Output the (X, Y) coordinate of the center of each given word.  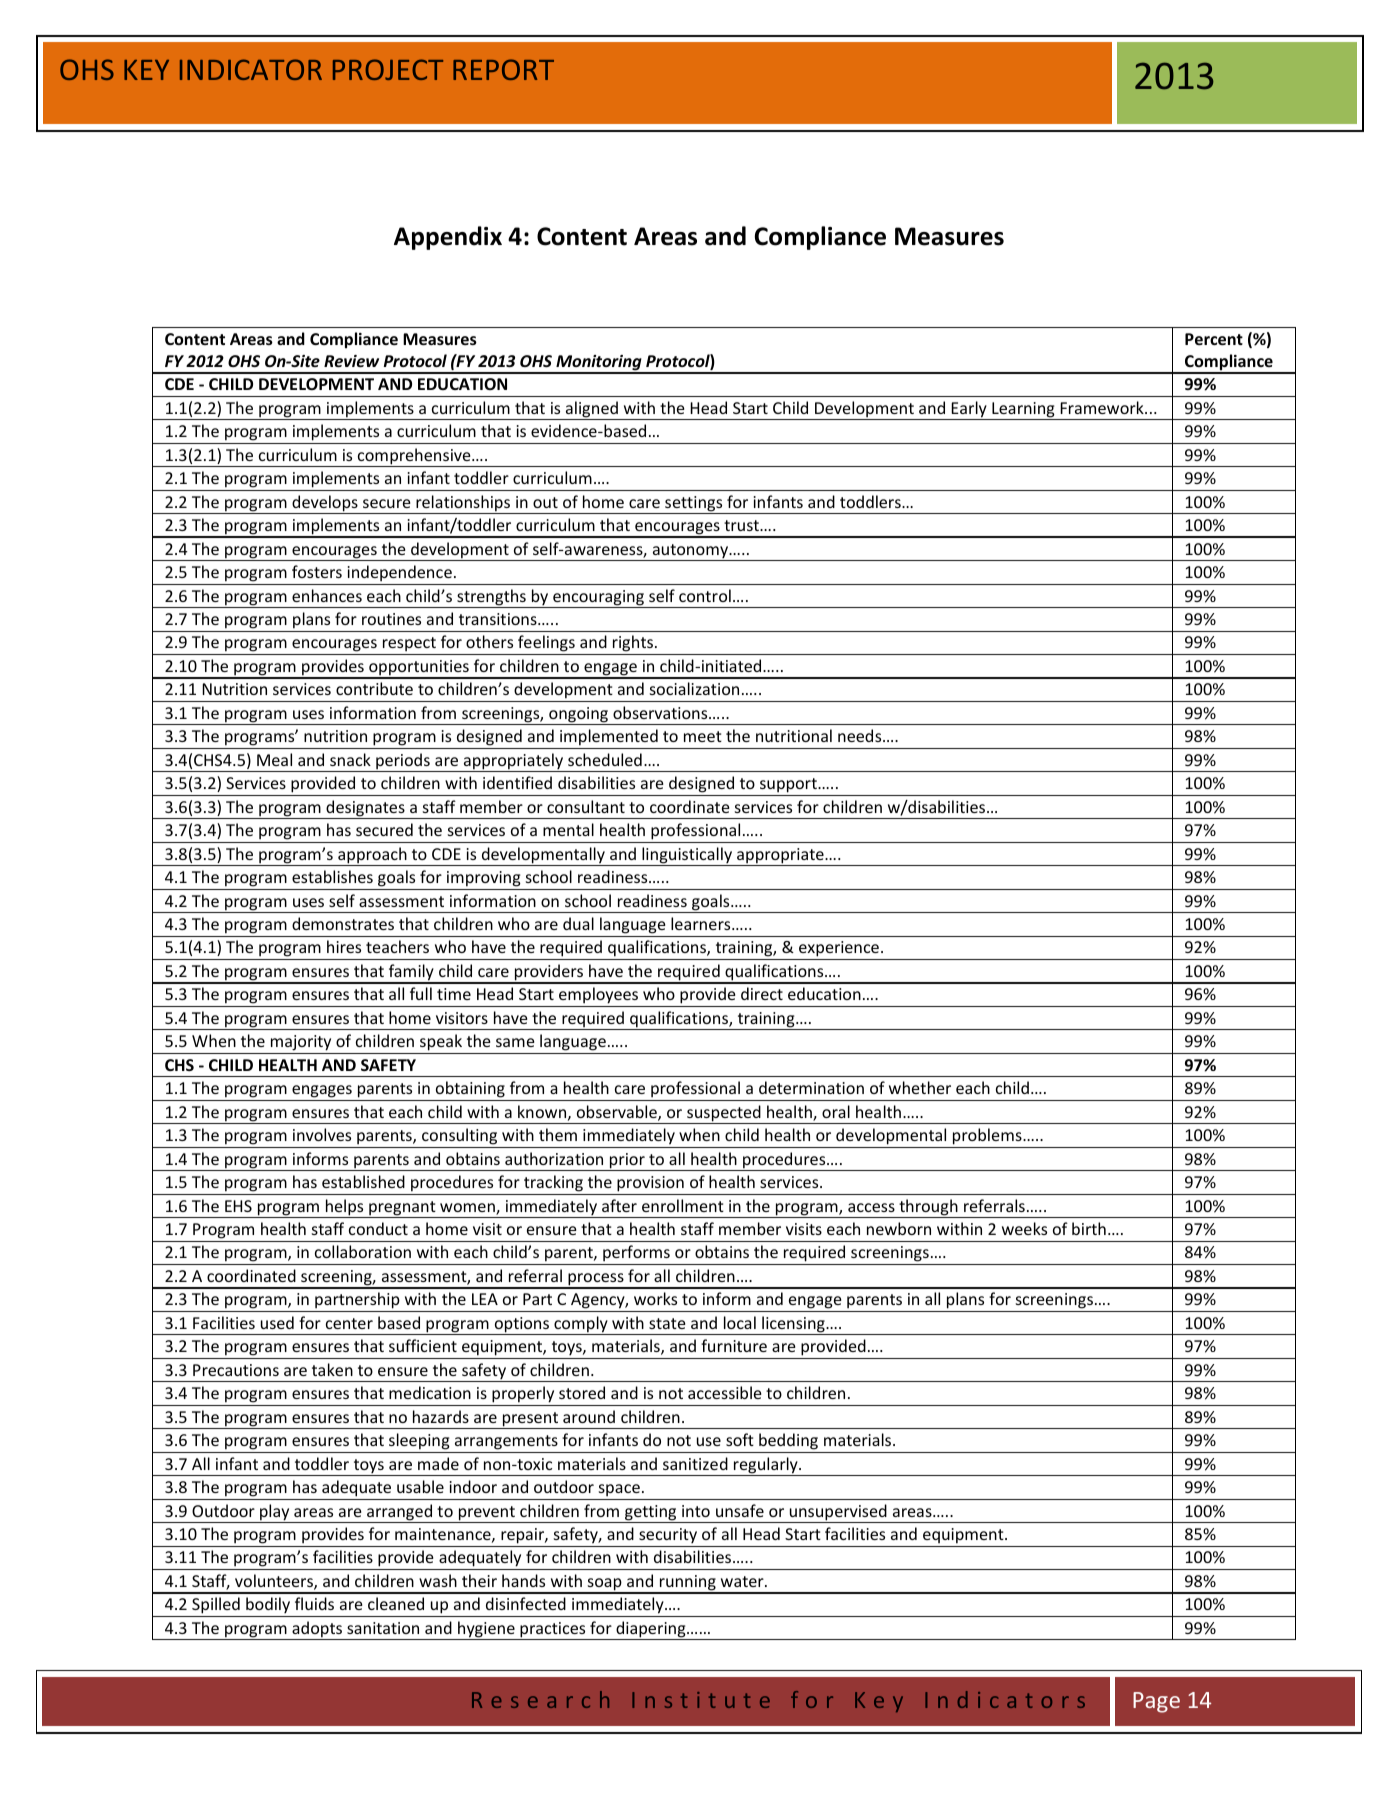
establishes (332, 876)
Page (1156, 1702)
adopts (317, 1630)
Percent (1214, 339)
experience (839, 950)
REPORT (503, 69)
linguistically (687, 856)
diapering (651, 1630)
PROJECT (388, 69)
